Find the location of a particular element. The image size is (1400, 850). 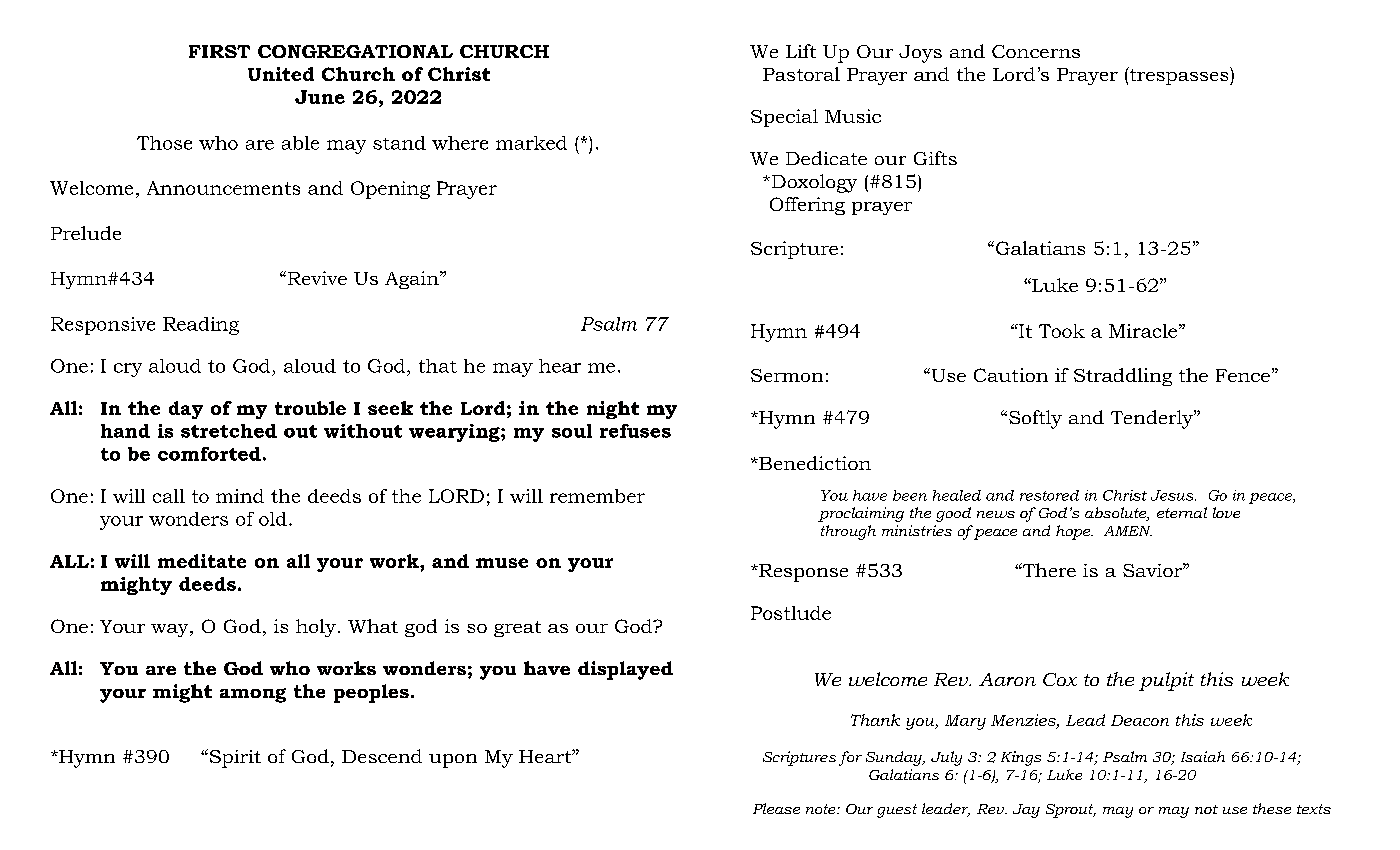

Spirit is located at coordinates (234, 758).
